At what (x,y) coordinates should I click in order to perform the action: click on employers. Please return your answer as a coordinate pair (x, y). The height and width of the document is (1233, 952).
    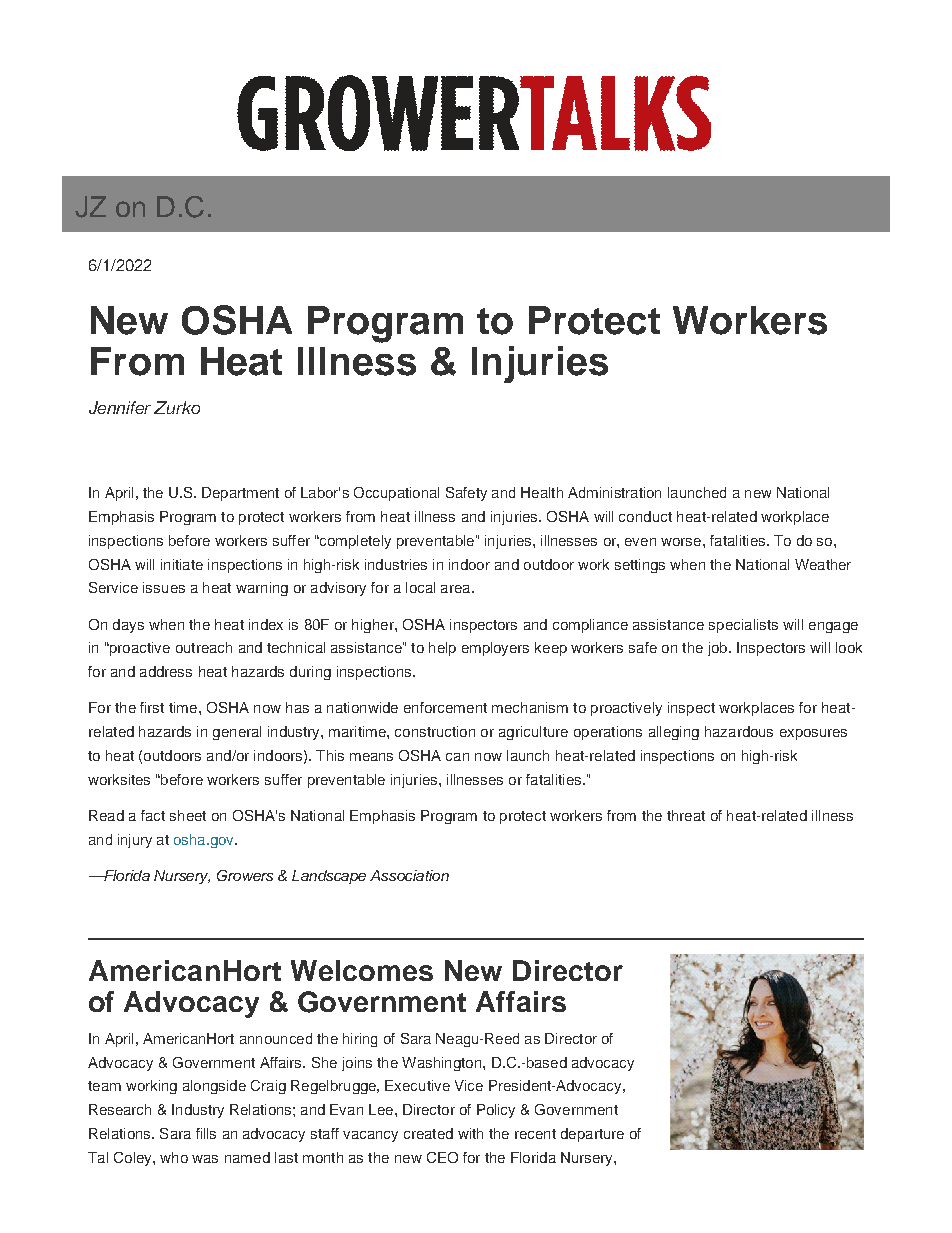
    Looking at the image, I should click on (495, 649).
